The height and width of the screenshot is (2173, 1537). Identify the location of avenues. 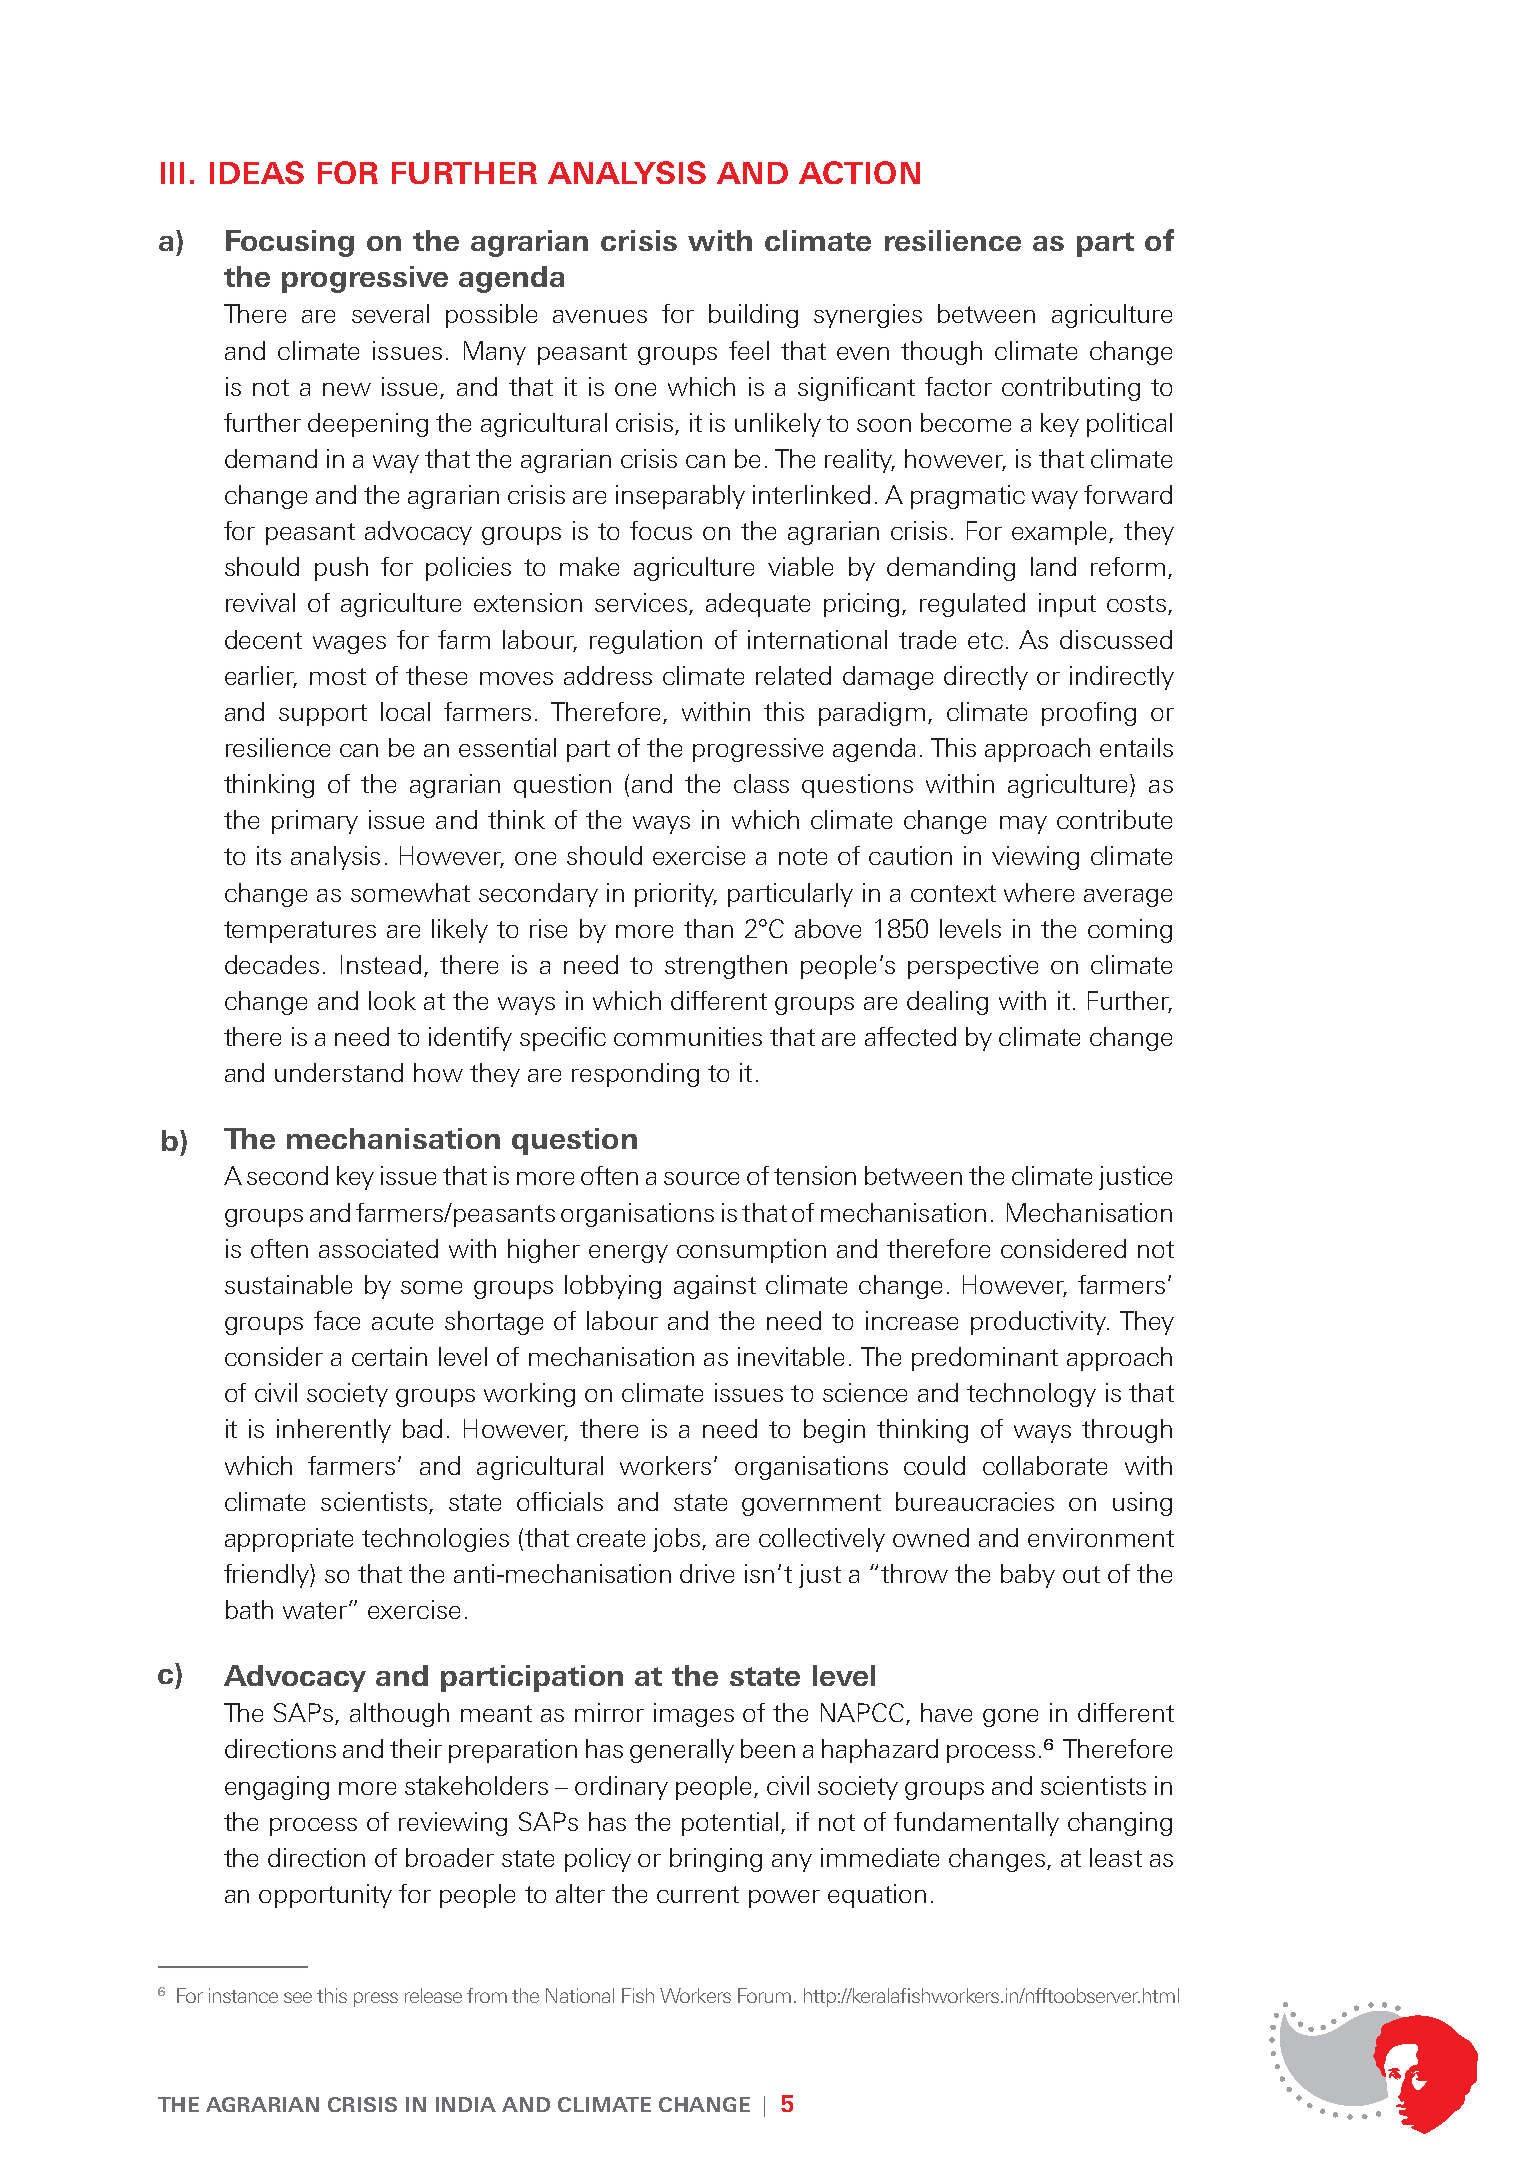
(600, 316).
